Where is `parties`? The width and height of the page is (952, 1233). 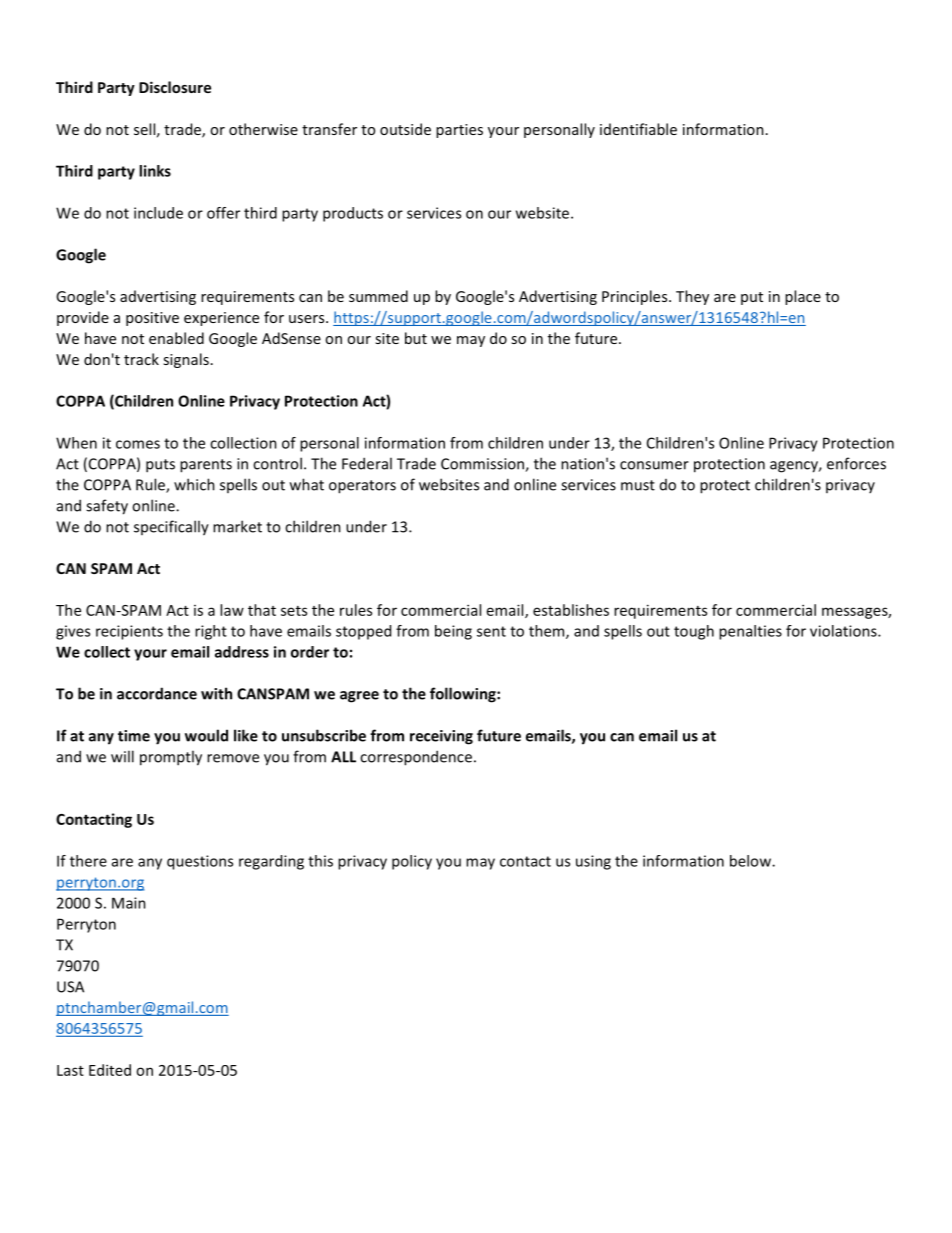 parties is located at coordinates (459, 131).
